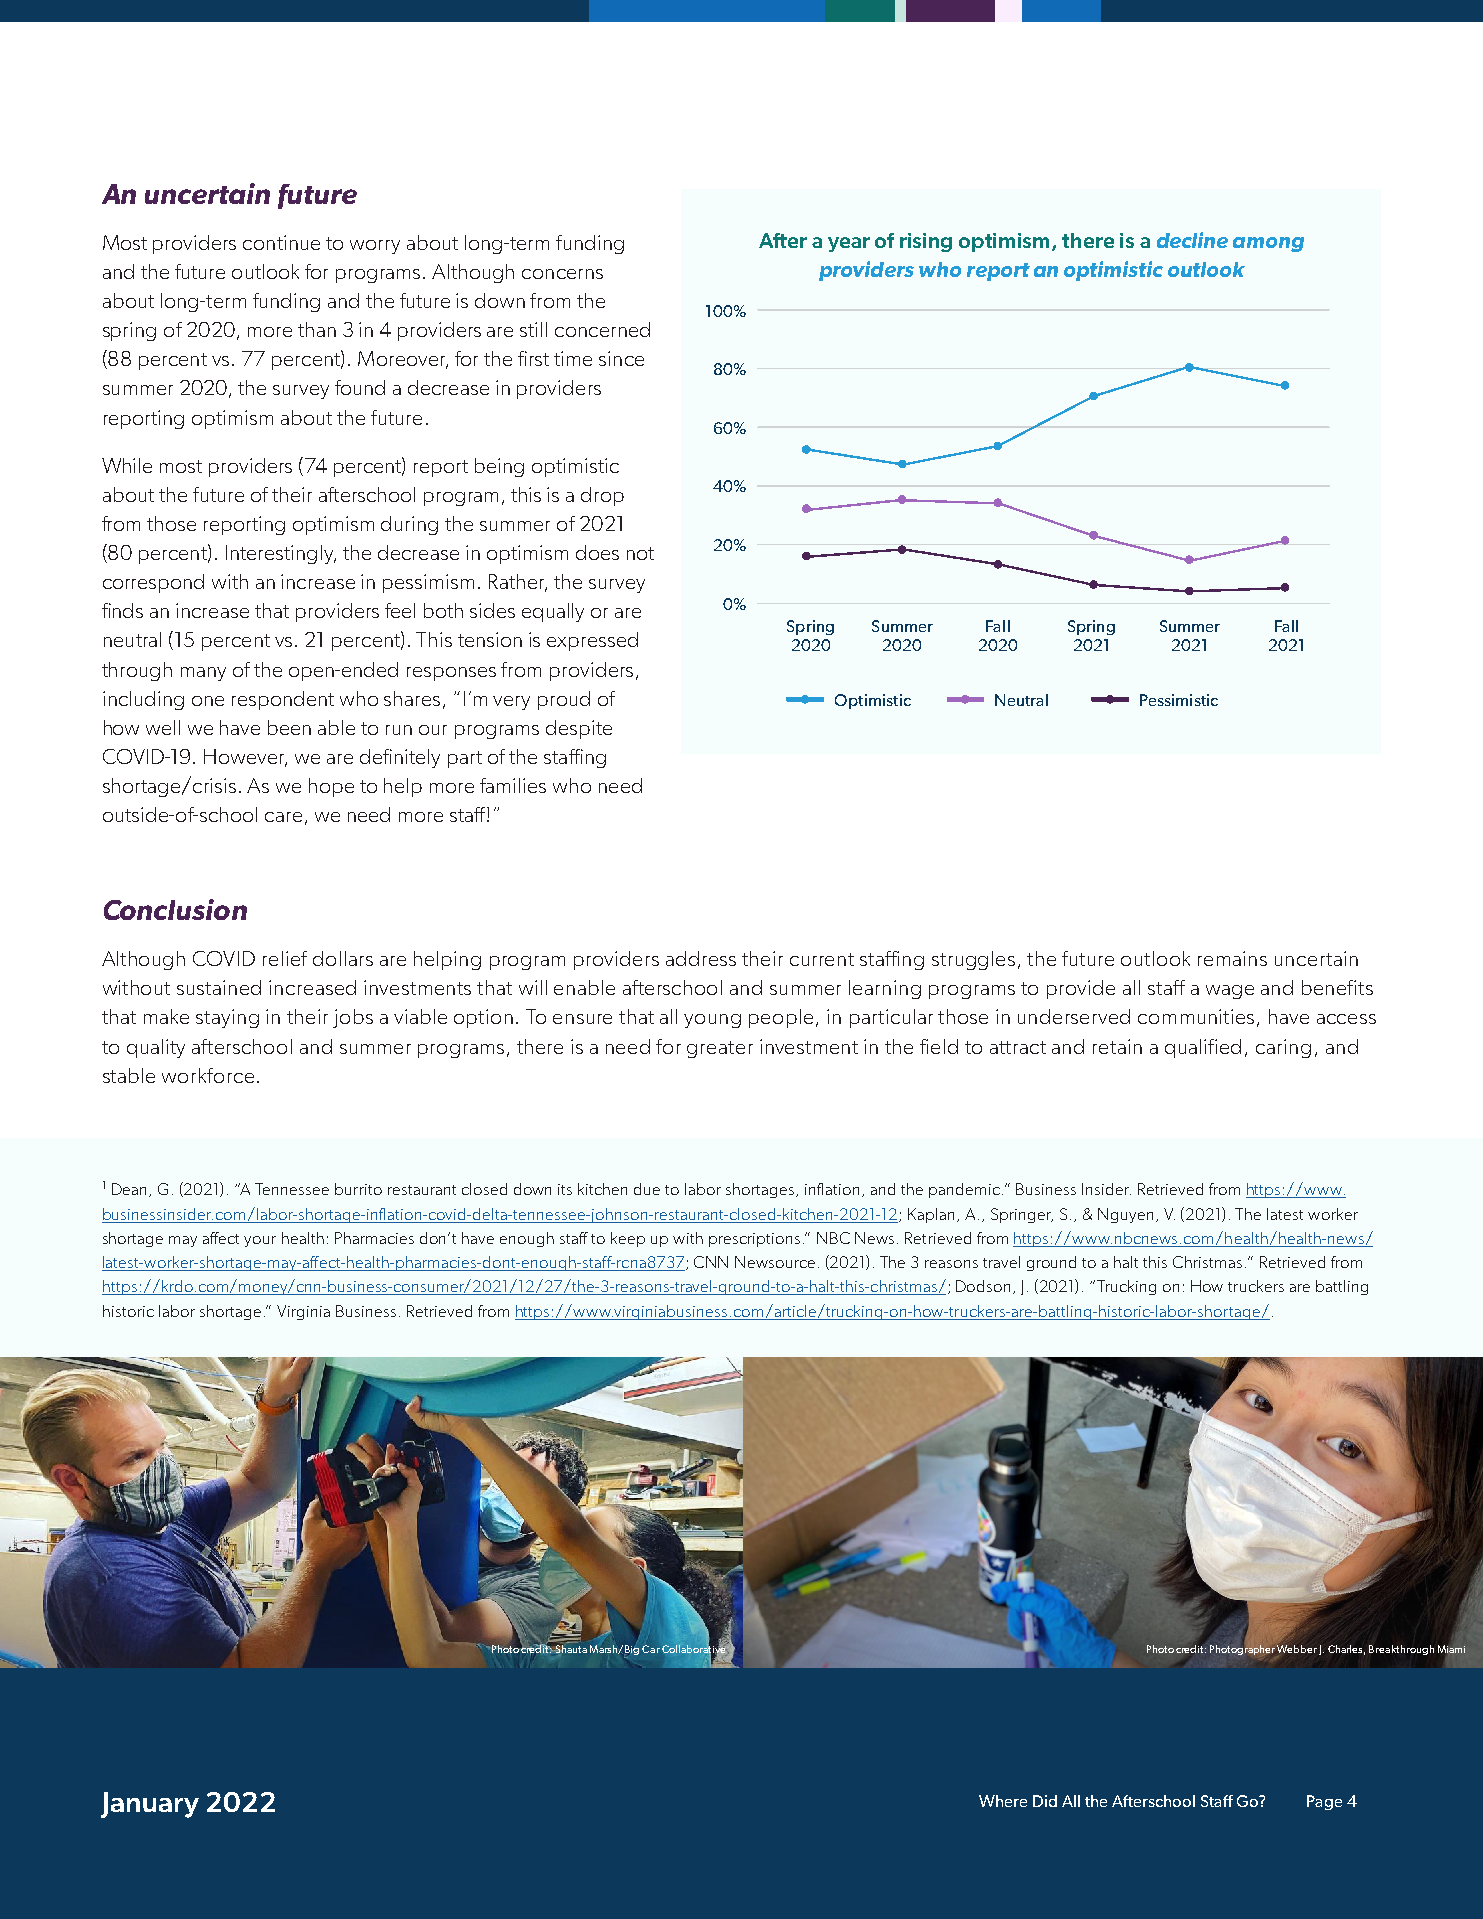 This page has width=1483, height=1919. What do you see at coordinates (712, 1021) in the page?
I see `young` at bounding box center [712, 1021].
